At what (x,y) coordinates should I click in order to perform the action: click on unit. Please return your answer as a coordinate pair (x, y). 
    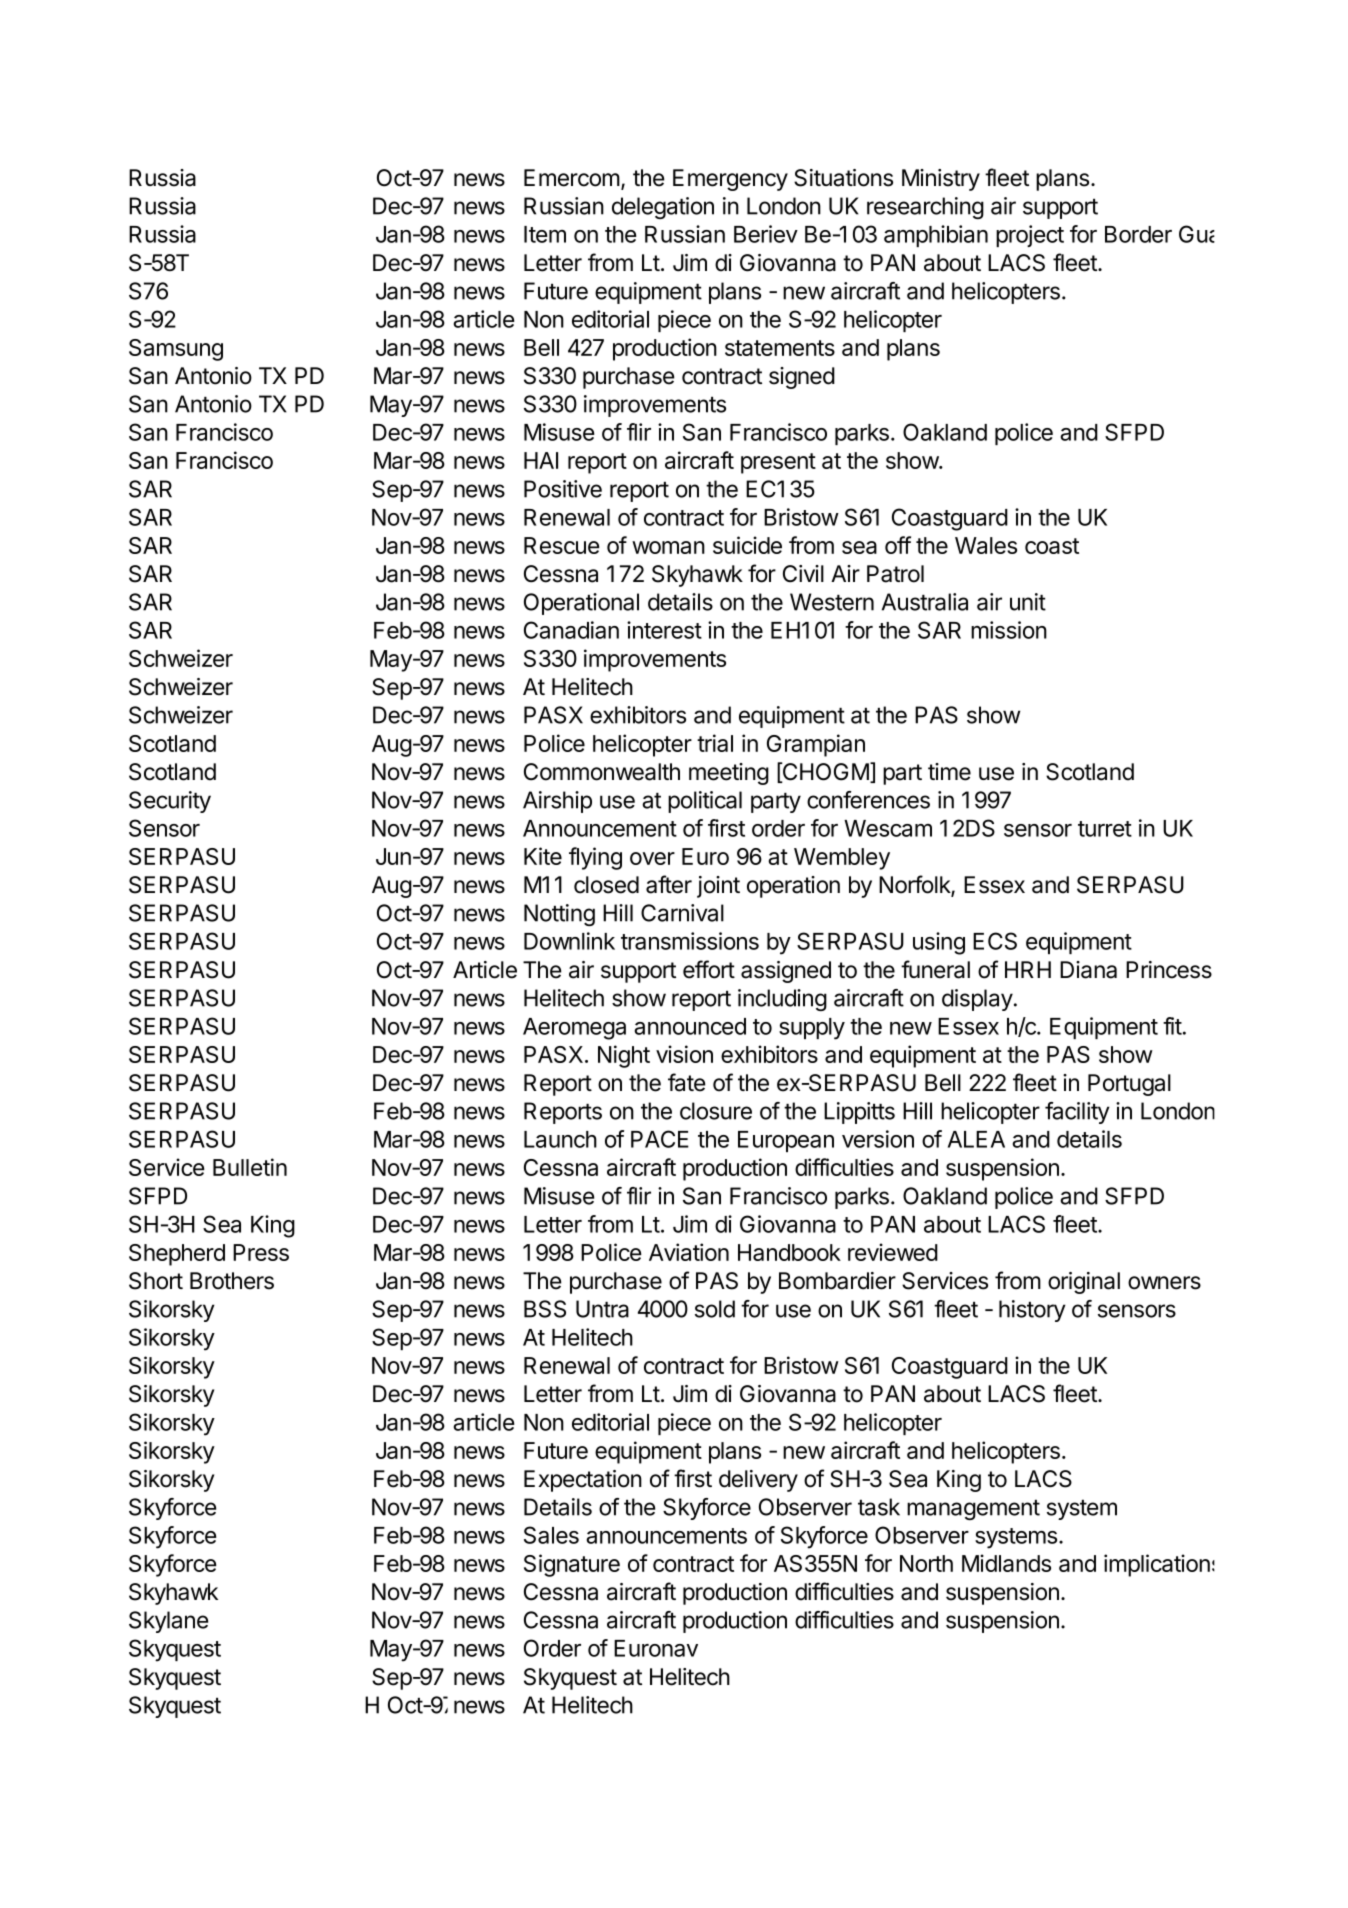
    Looking at the image, I should click on (1028, 602).
